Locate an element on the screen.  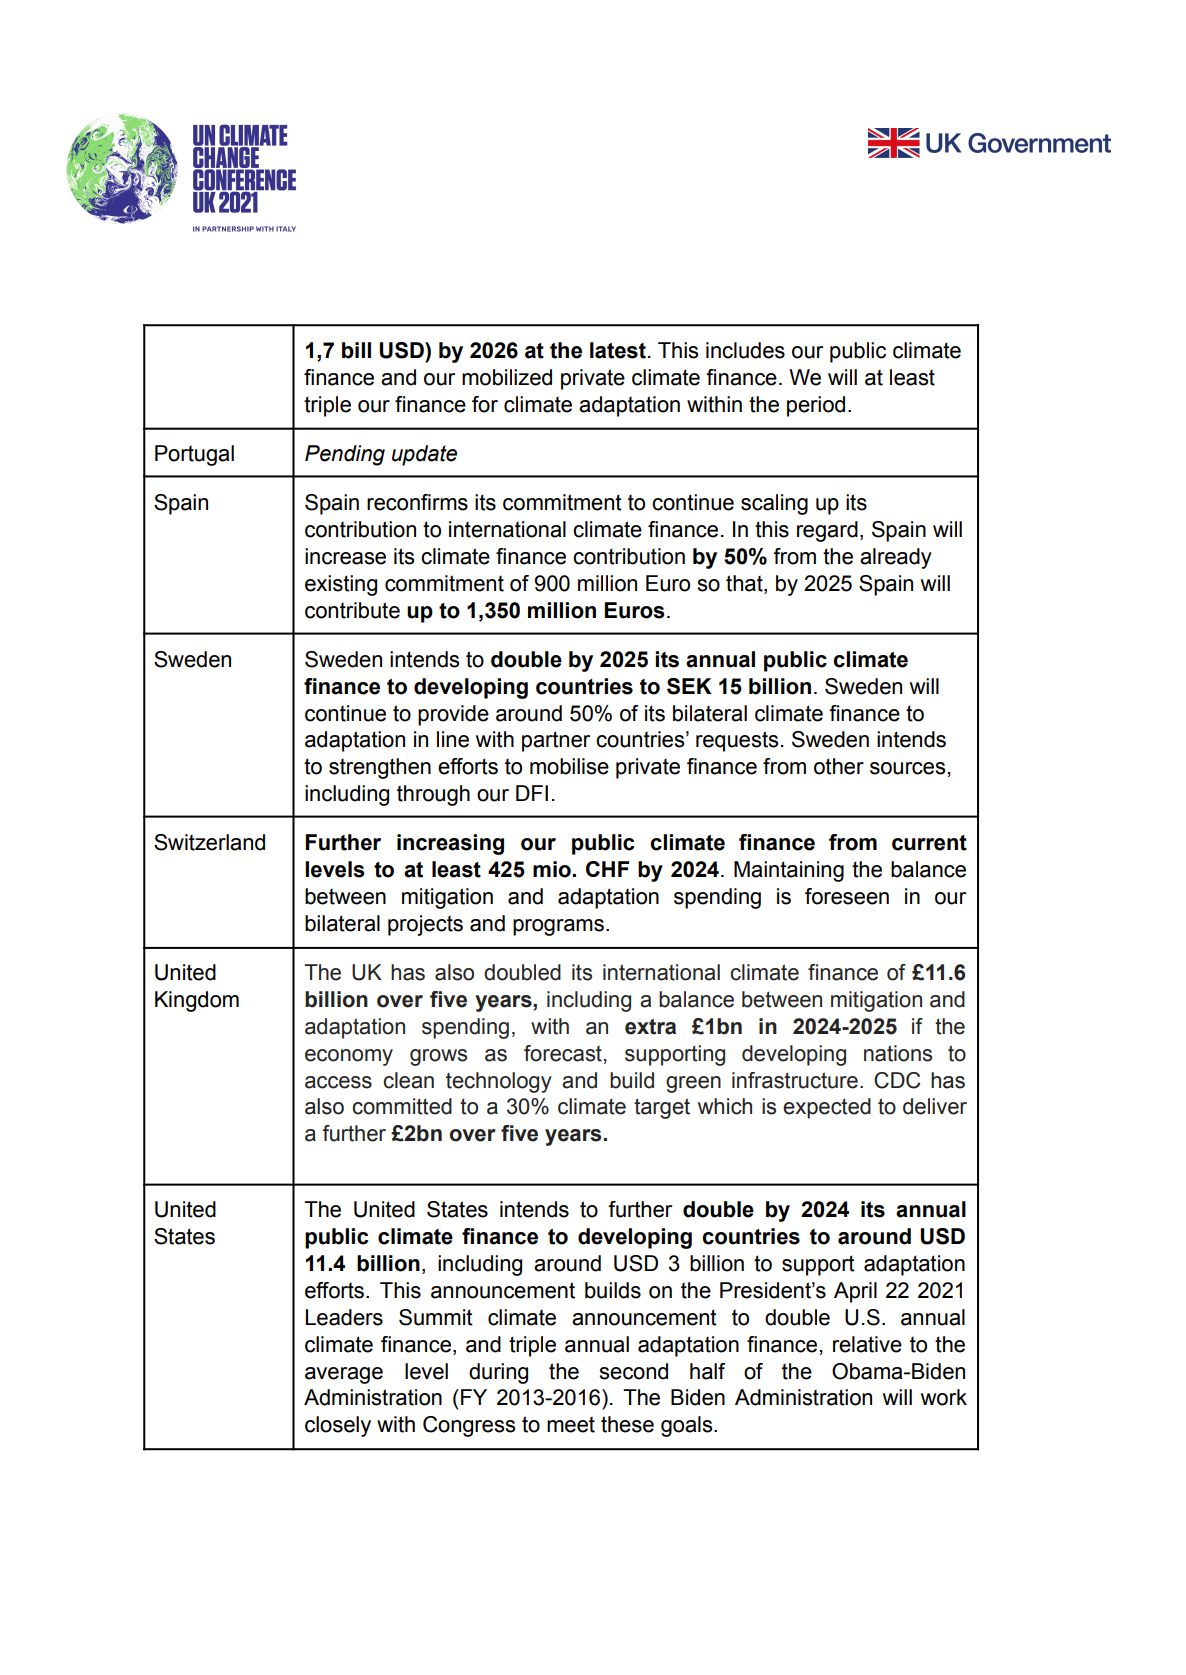
programs is located at coordinates (558, 927).
